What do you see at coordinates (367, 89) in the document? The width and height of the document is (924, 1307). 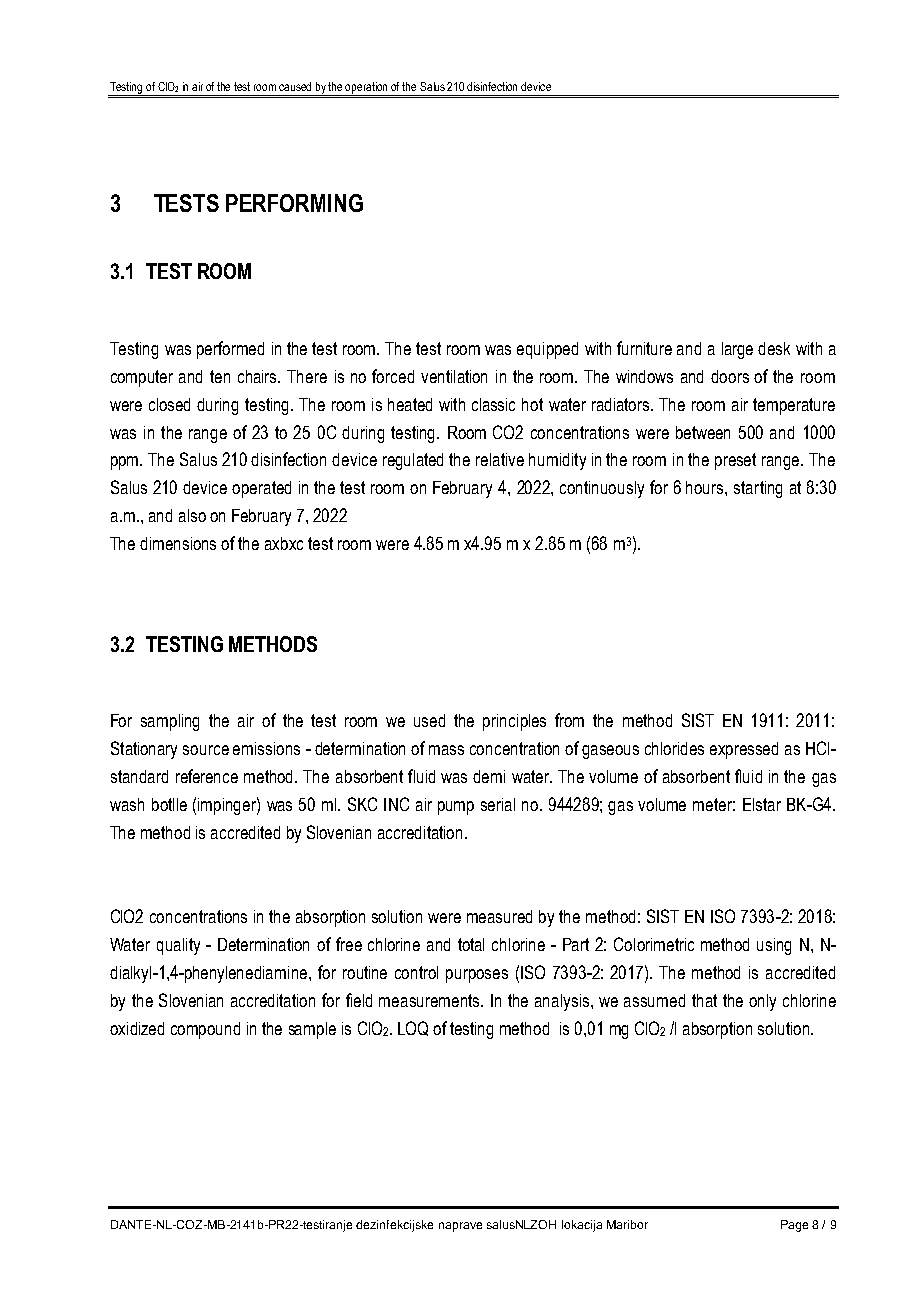 I see `operation` at bounding box center [367, 89].
